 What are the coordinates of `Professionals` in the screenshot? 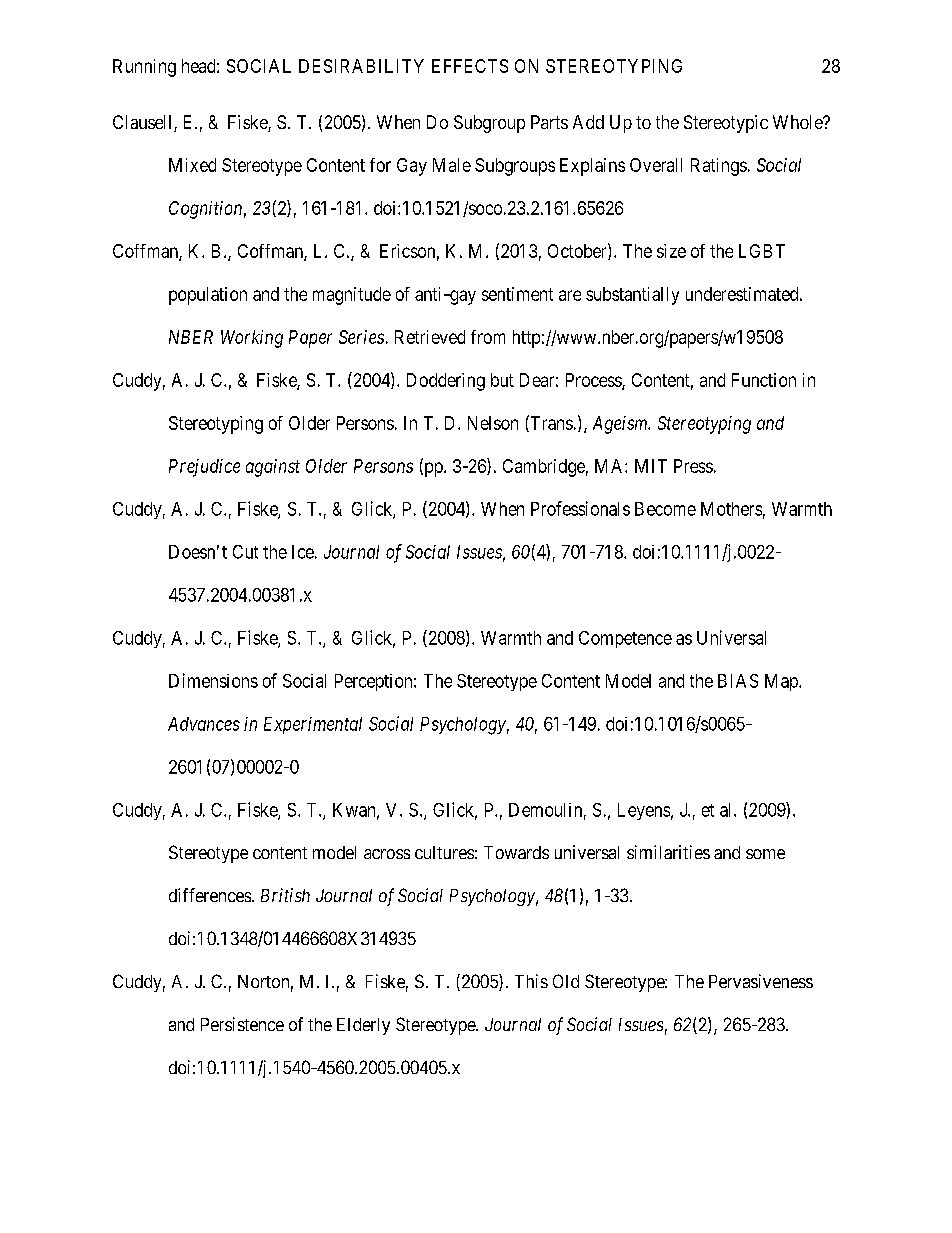 It's located at (580, 508).
